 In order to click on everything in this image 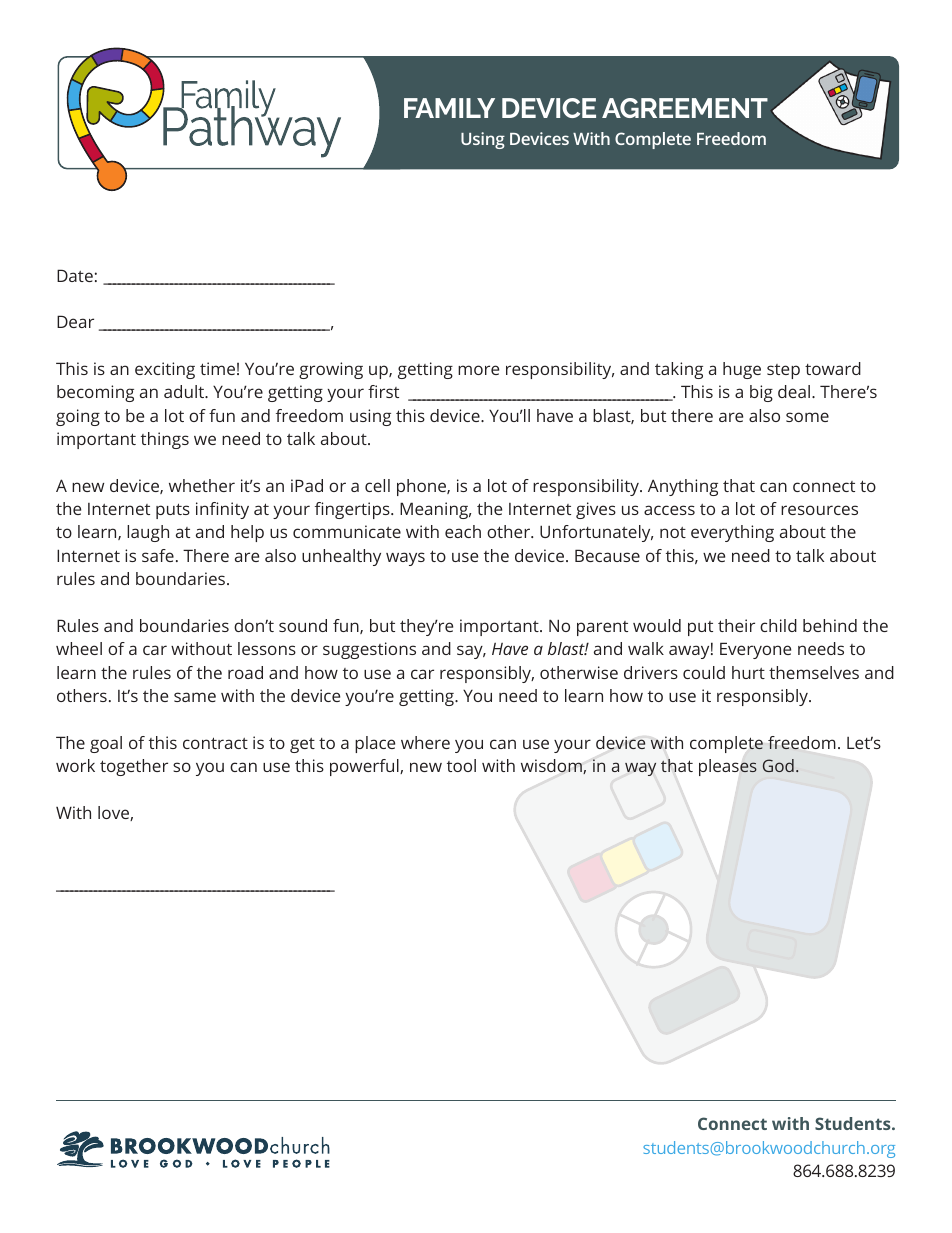, I will do `click(732, 533)`.
